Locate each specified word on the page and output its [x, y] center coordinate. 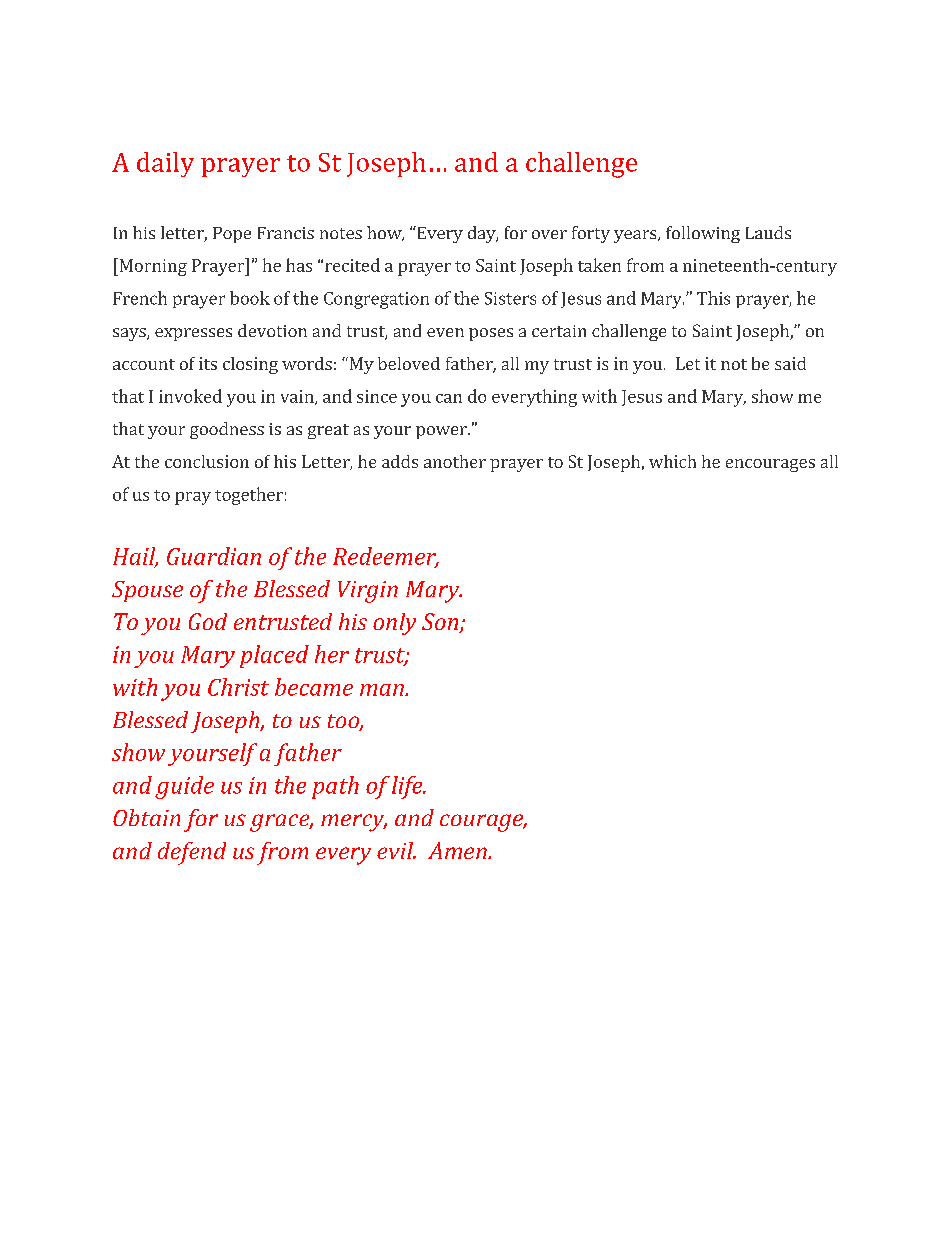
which [672, 461]
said [790, 363]
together [249, 496]
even [445, 332]
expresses [193, 334]
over [549, 234]
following [703, 234]
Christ [238, 687]
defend [192, 853]
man [383, 690]
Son [441, 623]
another [455, 461]
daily [165, 164]
